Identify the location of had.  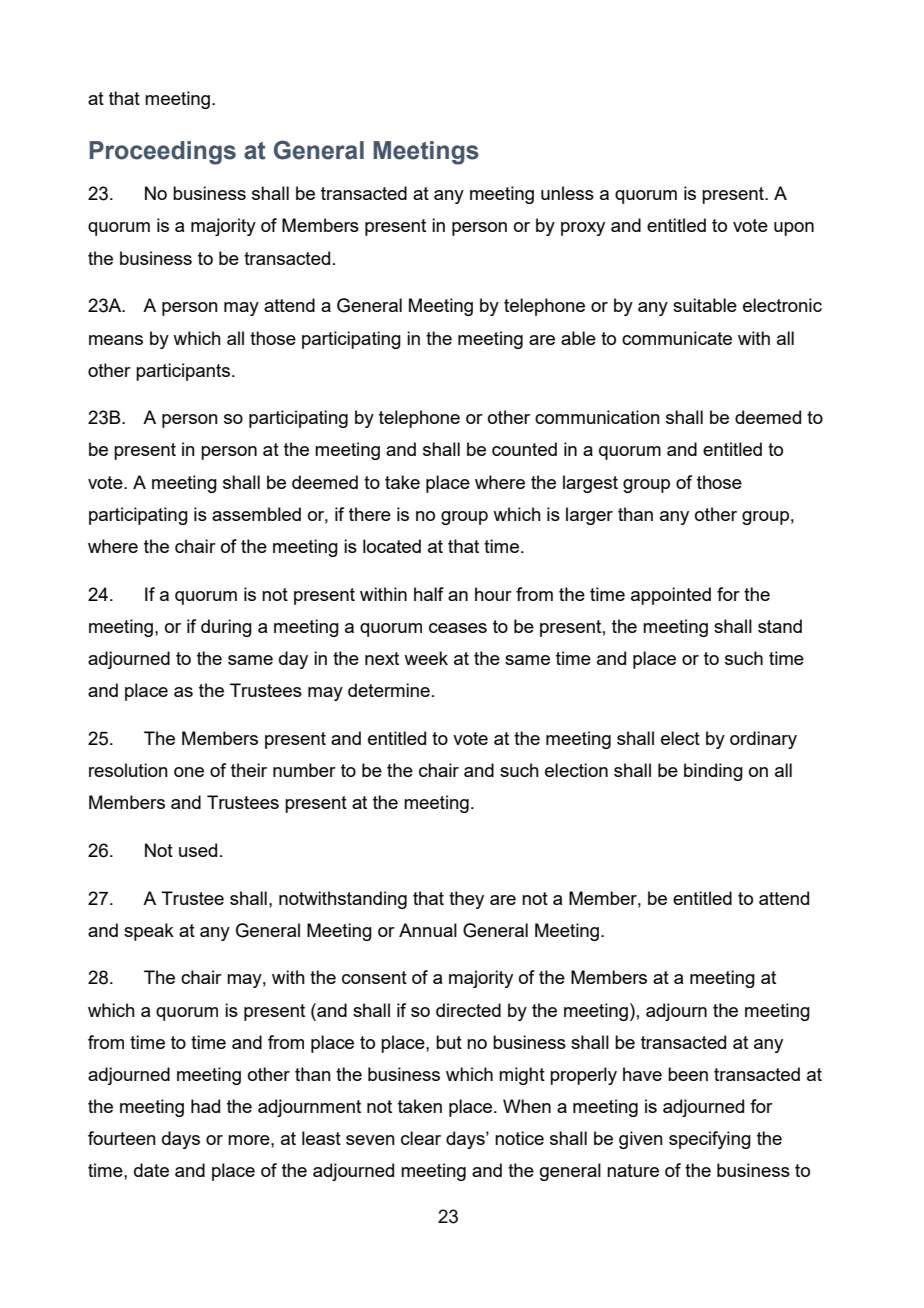
(205, 1106).
